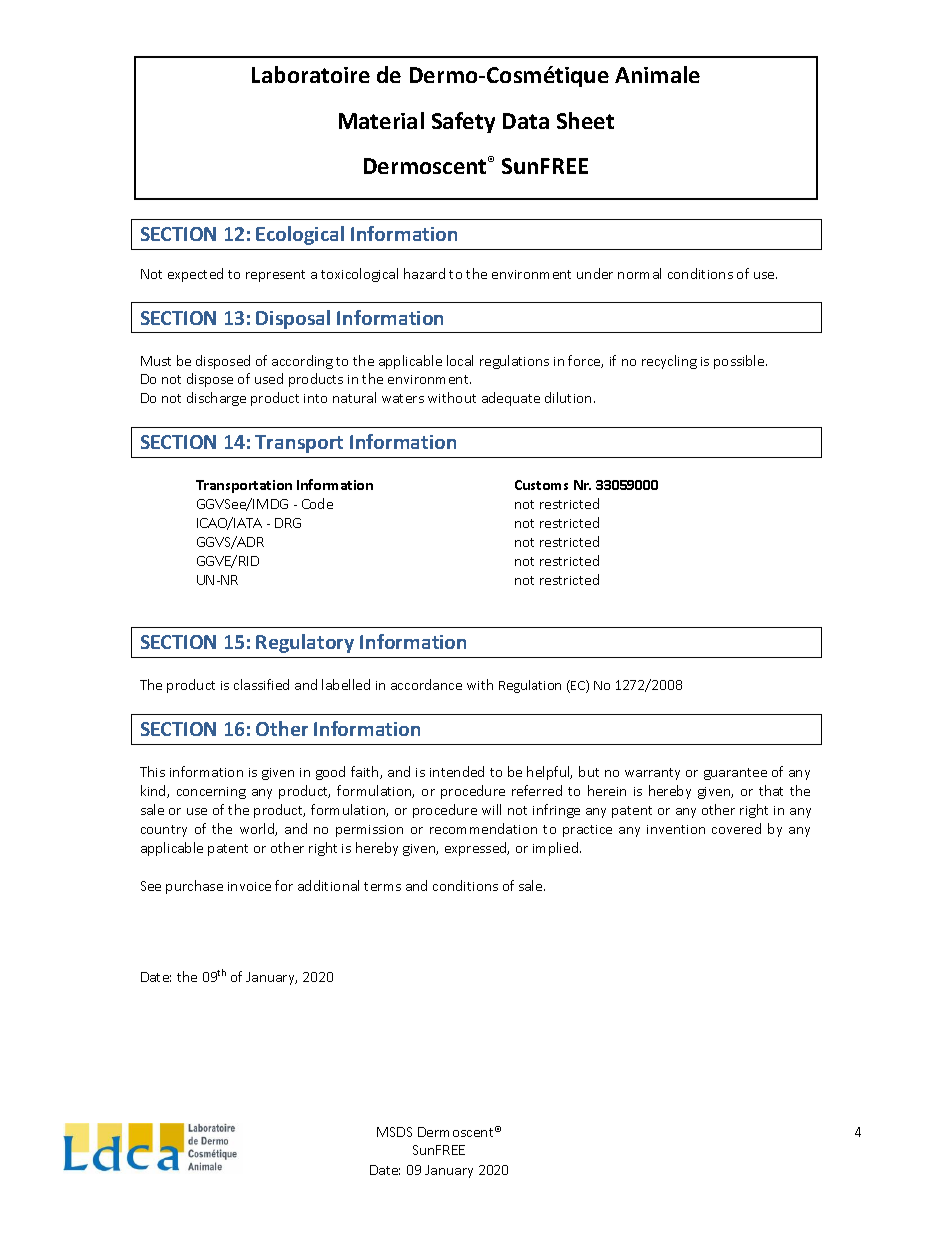 The width and height of the screenshot is (952, 1233). I want to click on used, so click(269, 378).
